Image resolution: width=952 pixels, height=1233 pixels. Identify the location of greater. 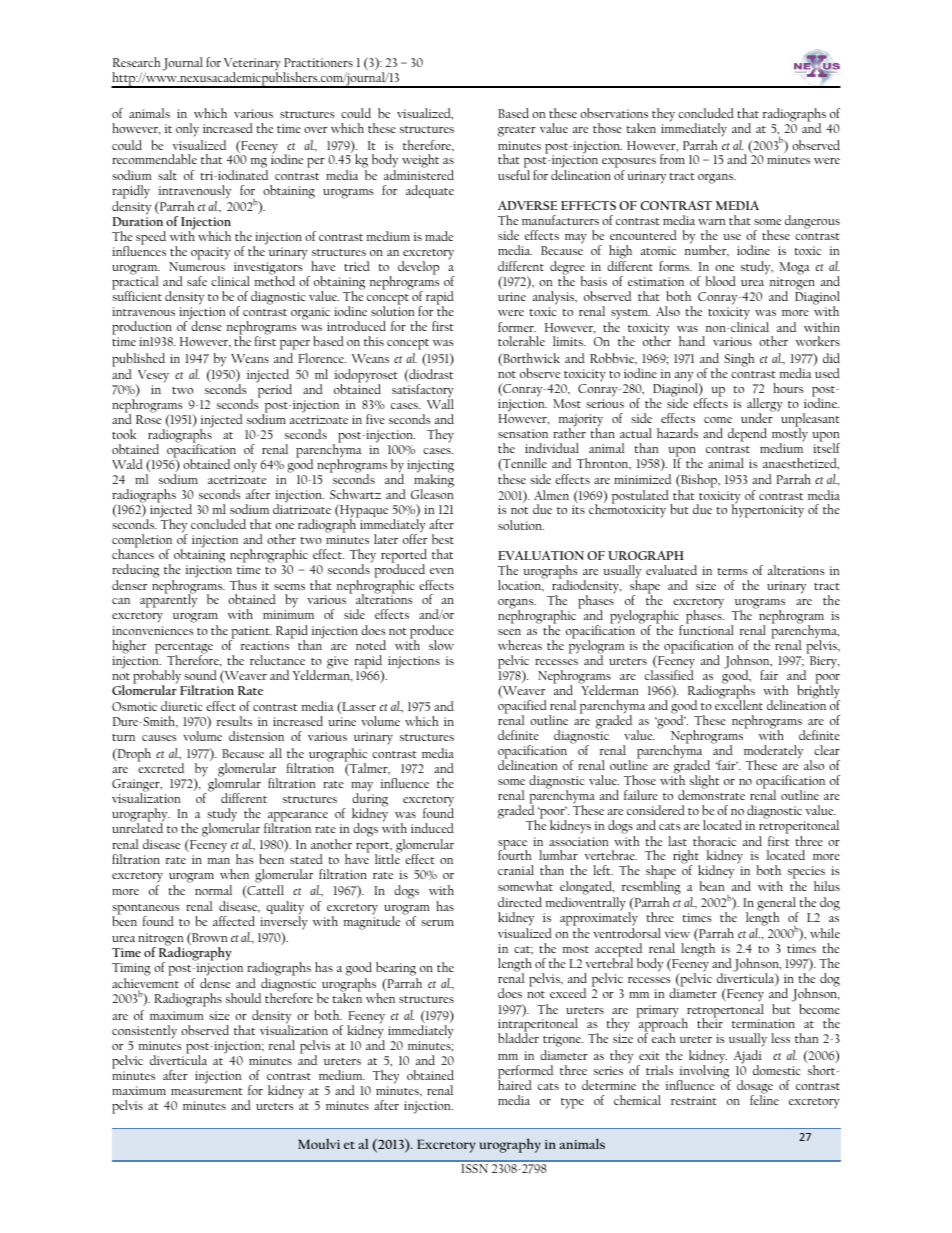
(517, 131).
